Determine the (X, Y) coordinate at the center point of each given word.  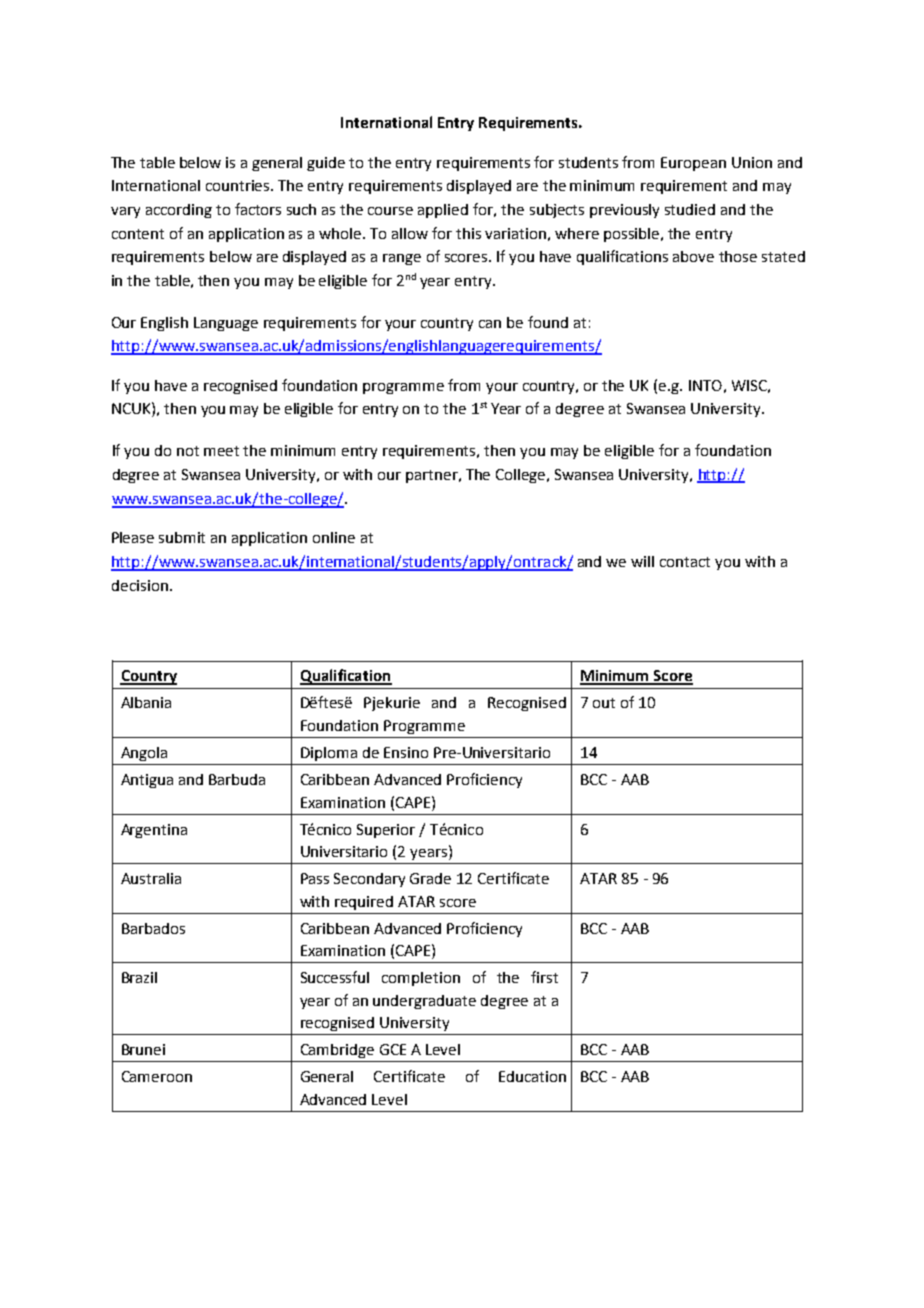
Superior (386, 831)
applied (443, 211)
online (334, 537)
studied (690, 209)
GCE (393, 1049)
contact (685, 562)
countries (239, 185)
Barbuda (237, 779)
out (604, 703)
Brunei (143, 1049)
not (188, 451)
